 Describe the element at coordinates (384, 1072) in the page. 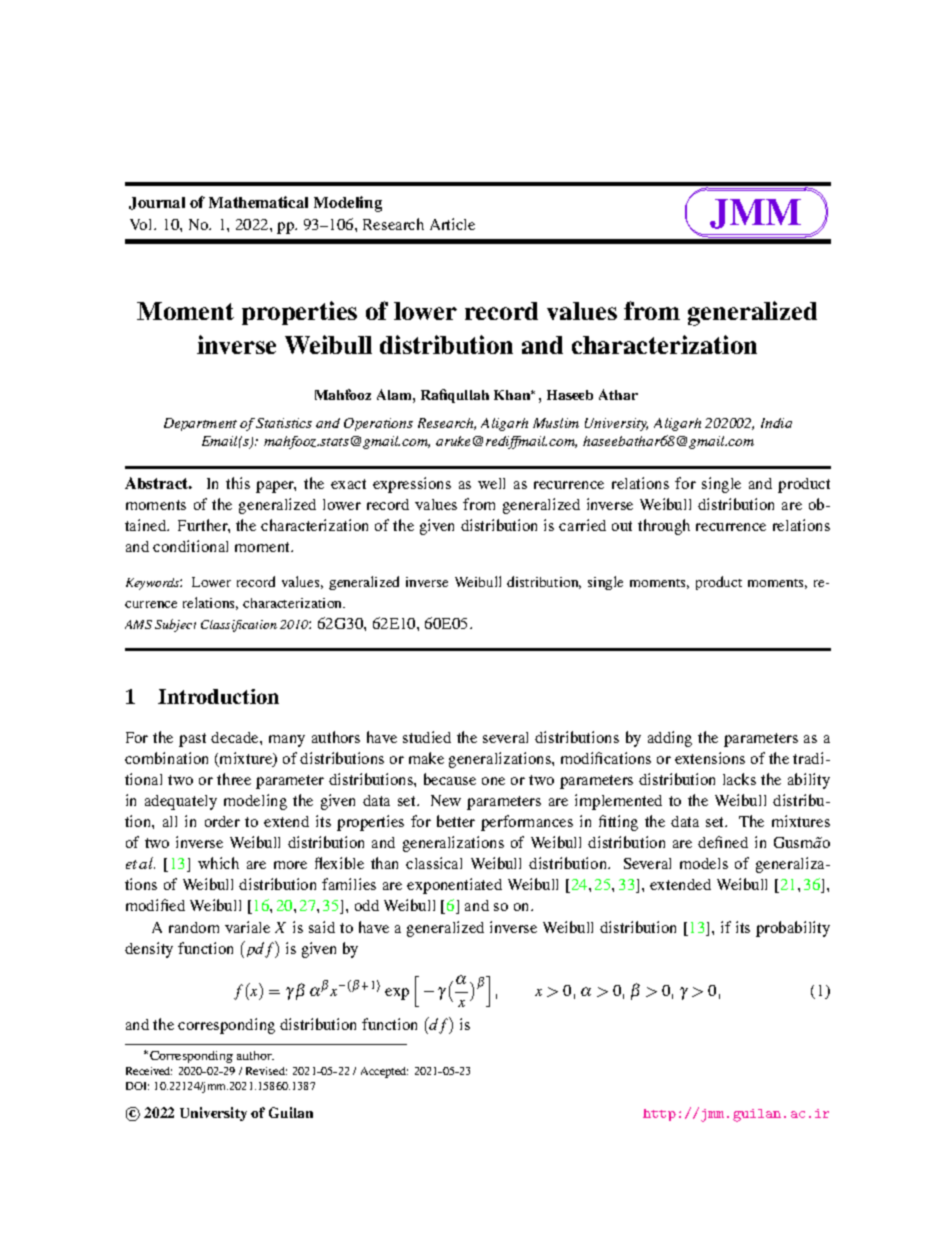

I see `Accepted` at that location.
